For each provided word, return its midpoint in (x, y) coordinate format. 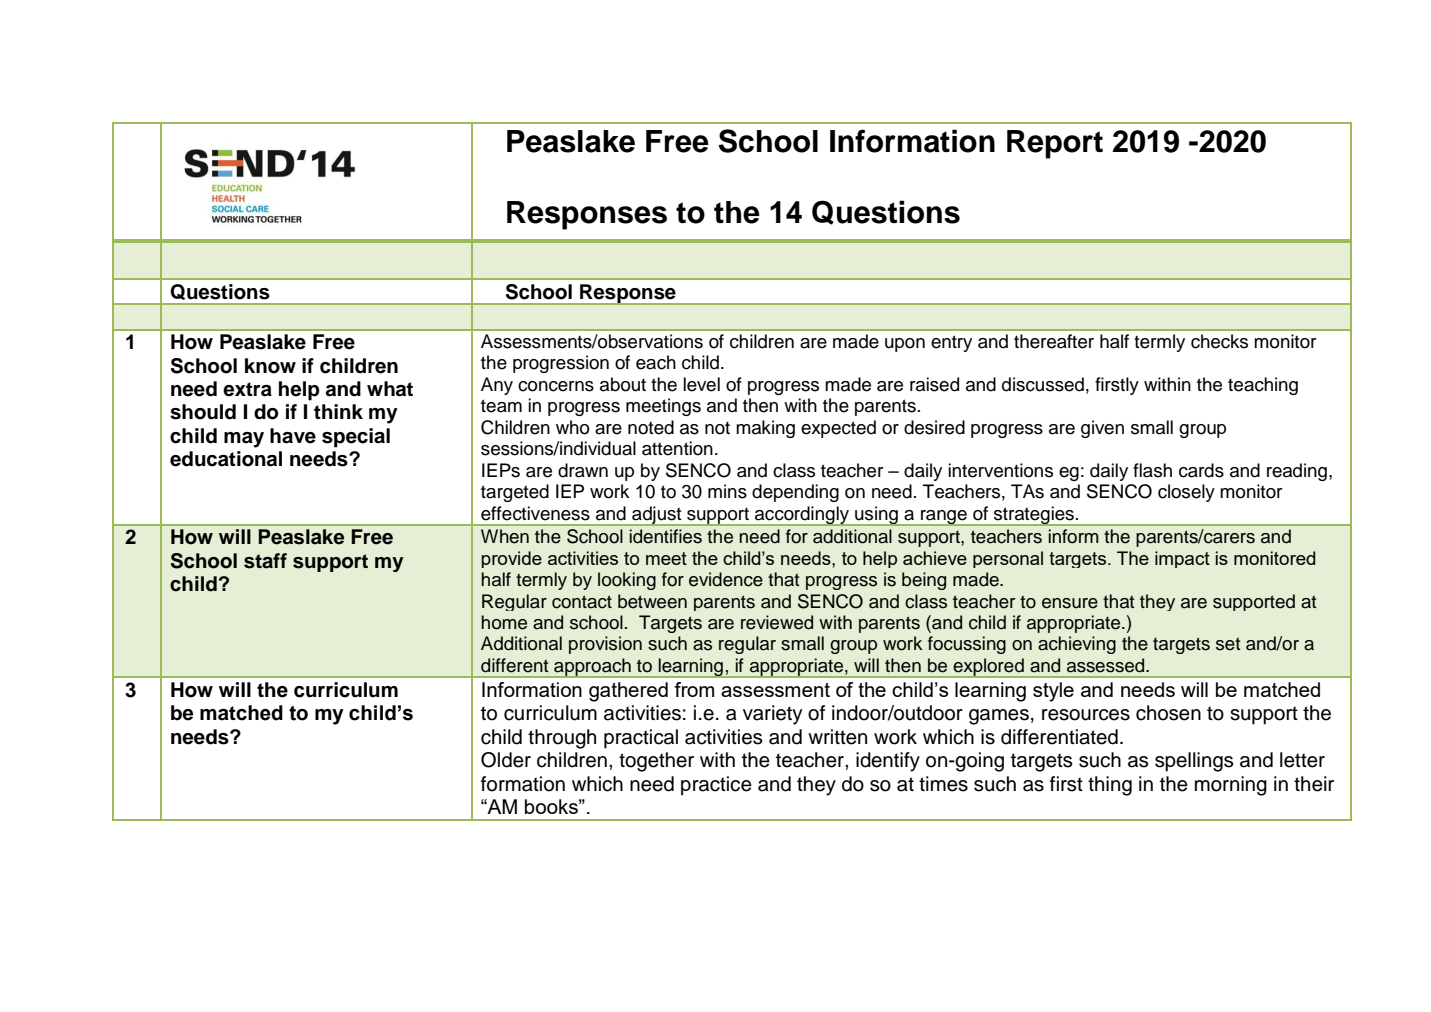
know (270, 366)
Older (506, 760)
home (504, 622)
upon (905, 345)
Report (1055, 144)
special (356, 438)
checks (1219, 341)
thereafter (1054, 341)
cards (1201, 470)
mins (727, 491)
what (390, 389)
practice (716, 786)
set (1228, 644)
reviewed (777, 622)
